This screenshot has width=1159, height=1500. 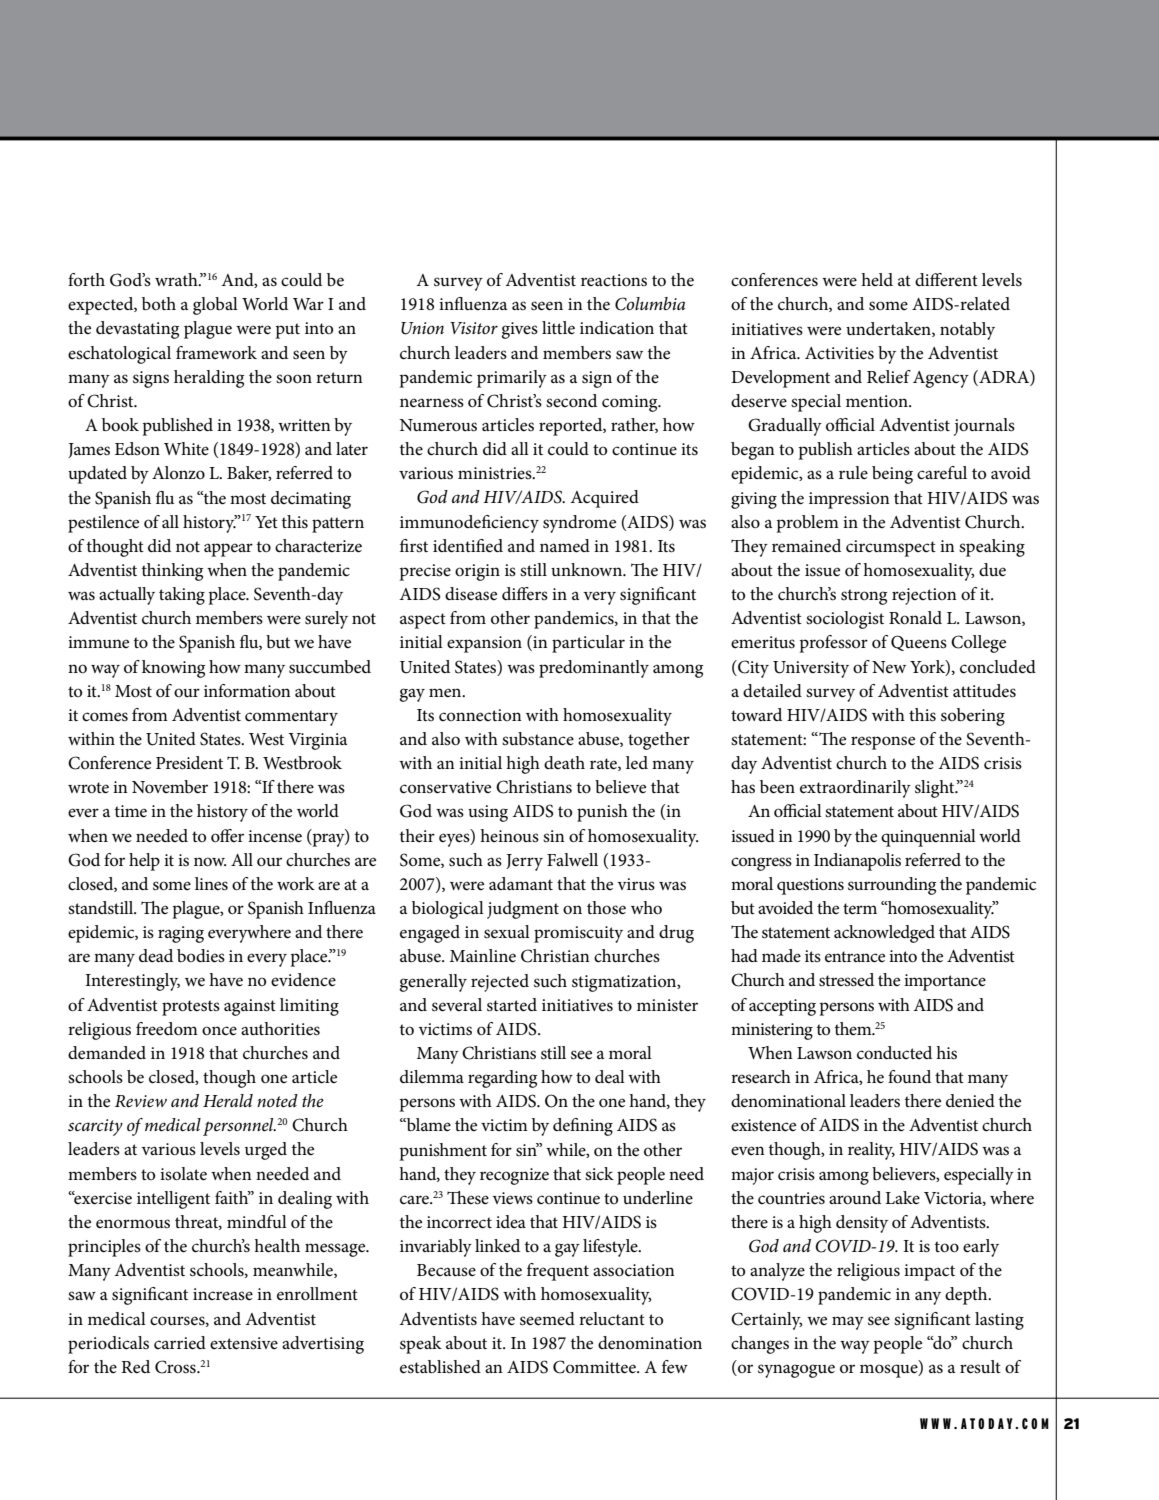 What do you see at coordinates (180, 1343) in the screenshot?
I see `carried` at bounding box center [180, 1343].
